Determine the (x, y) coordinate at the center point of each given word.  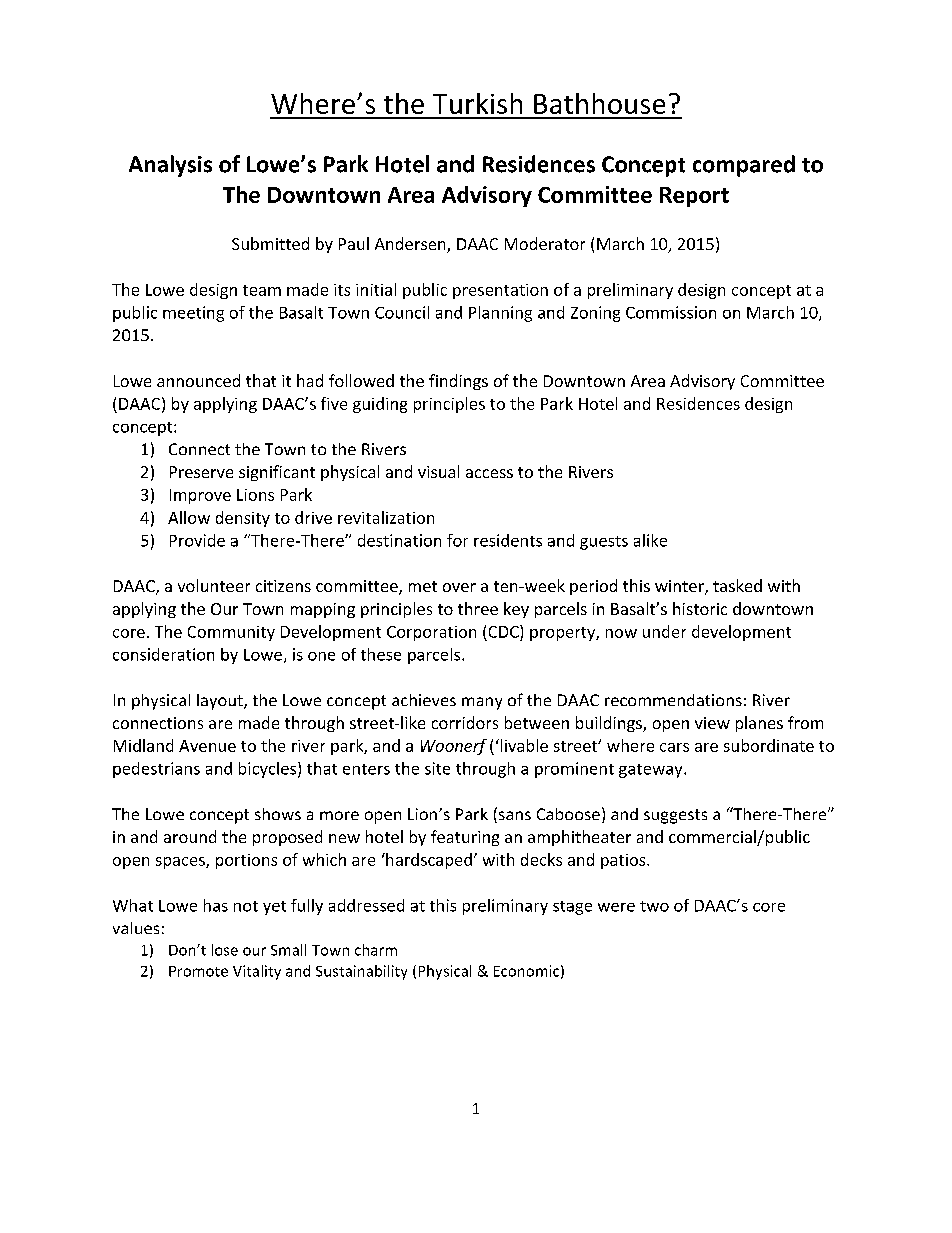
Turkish (477, 103)
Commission (671, 312)
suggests (675, 816)
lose (225, 950)
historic (700, 608)
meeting (193, 314)
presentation (500, 291)
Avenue (207, 746)
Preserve (201, 472)
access (489, 473)
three (478, 608)
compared (744, 166)
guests (604, 543)
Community (231, 633)
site (437, 768)
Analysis (170, 166)
